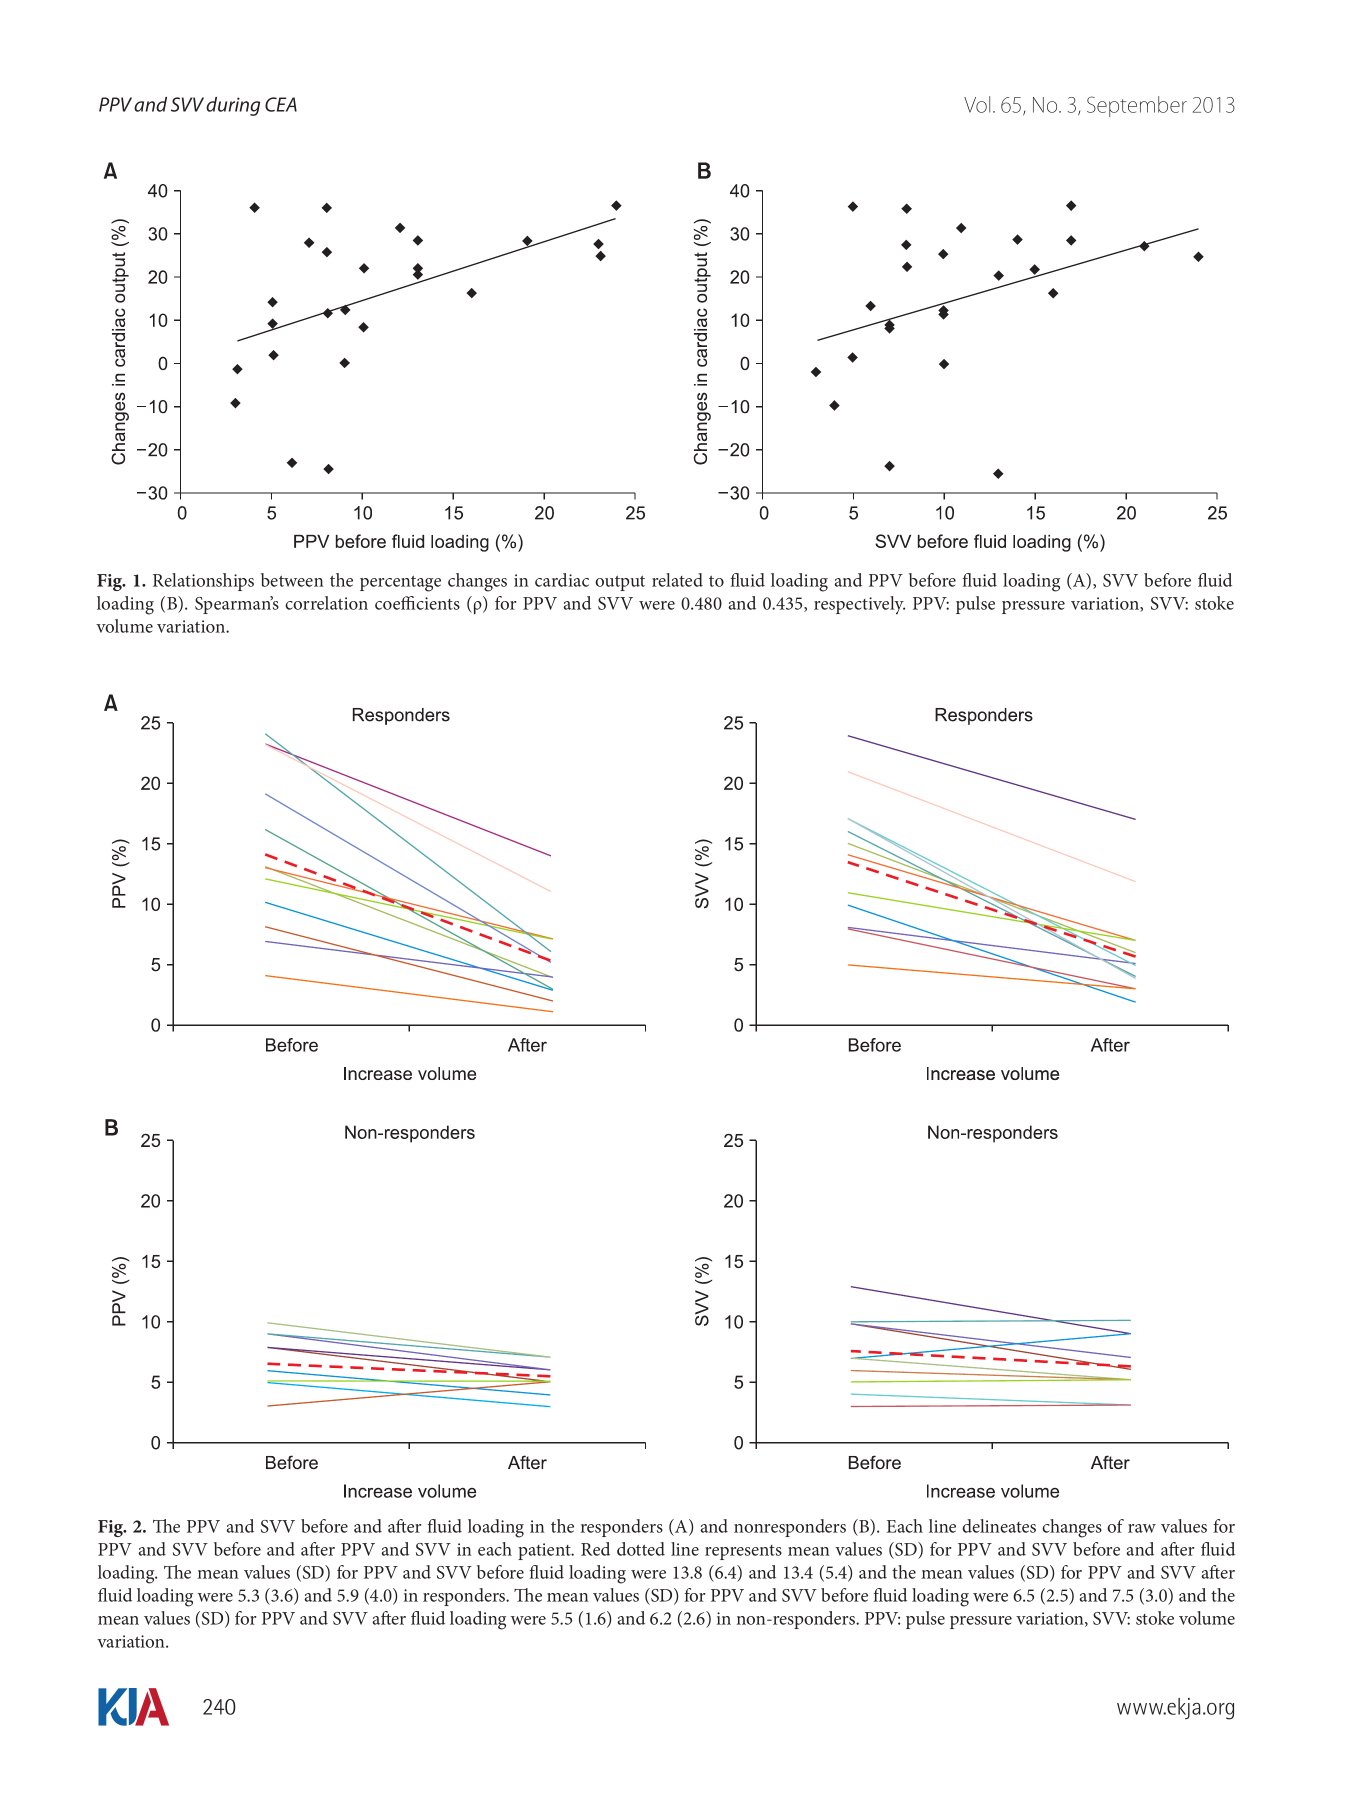  I want to click on respectively, so click(859, 605).
